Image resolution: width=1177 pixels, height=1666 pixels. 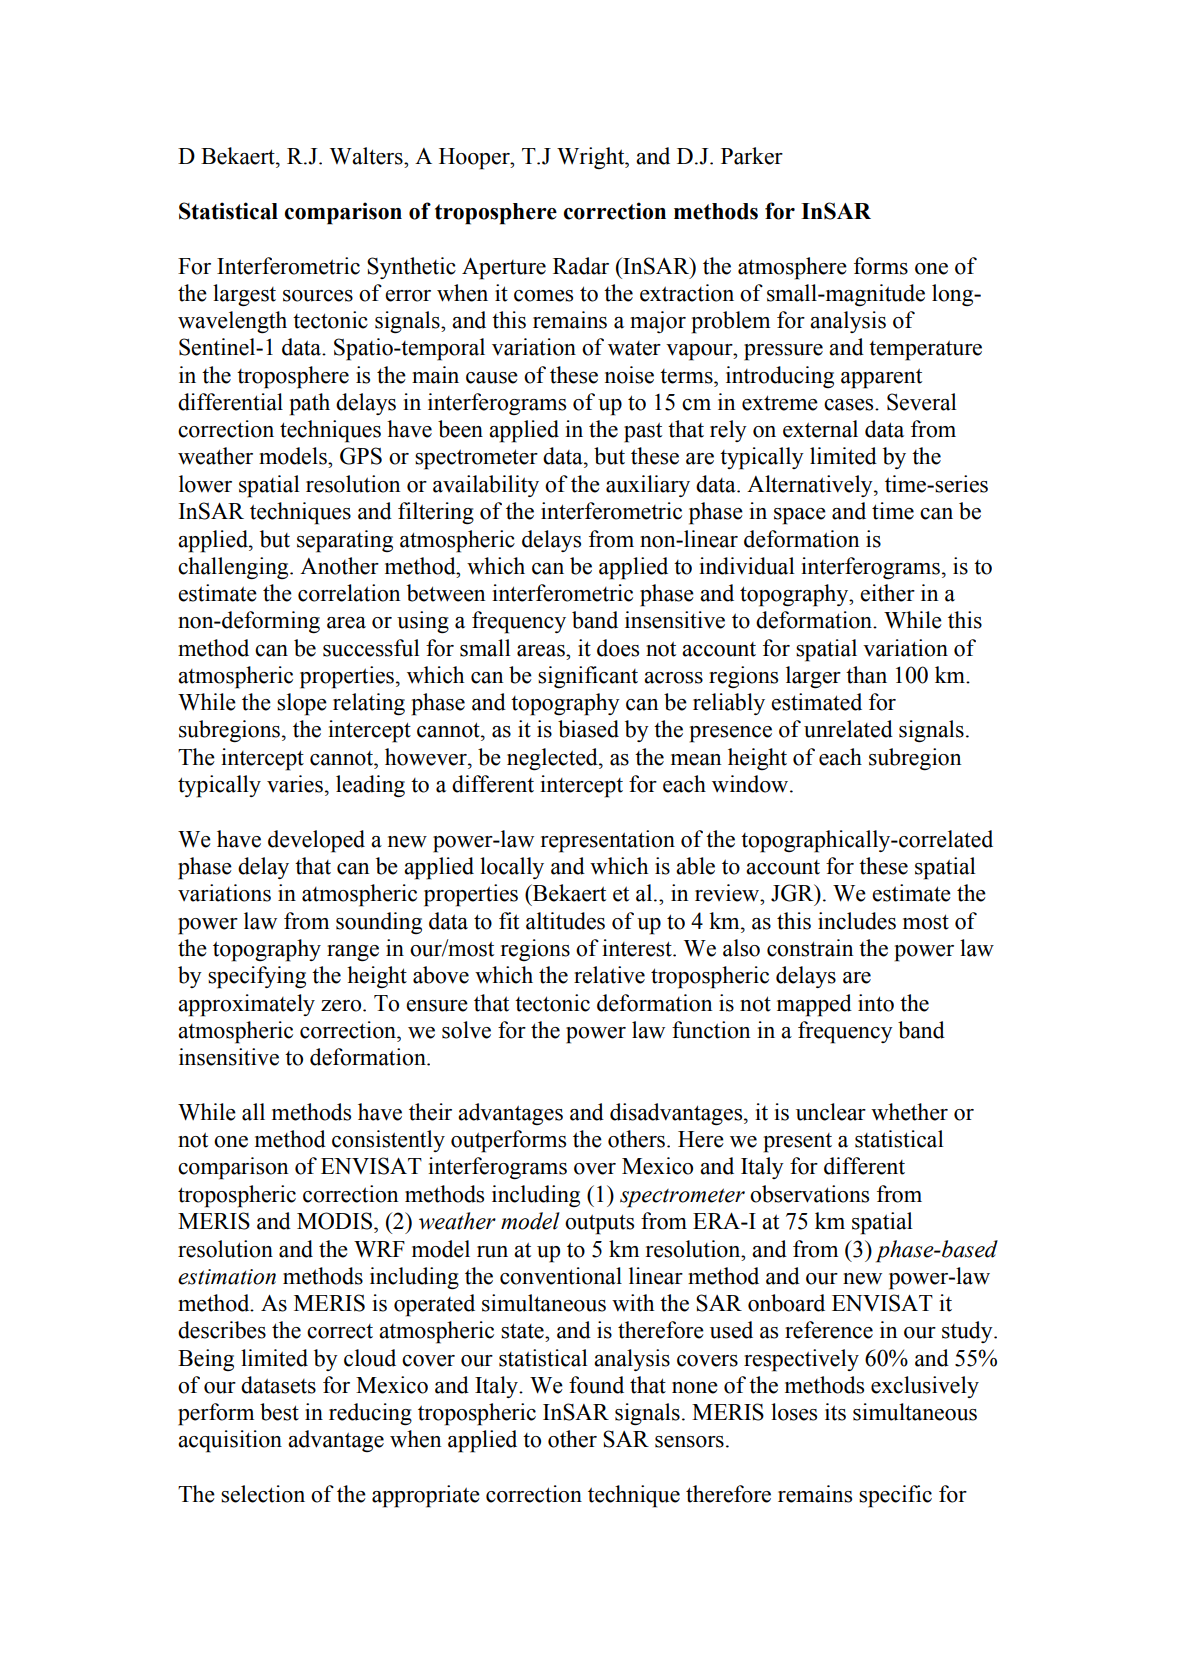 I want to click on specific, so click(x=895, y=1496).
